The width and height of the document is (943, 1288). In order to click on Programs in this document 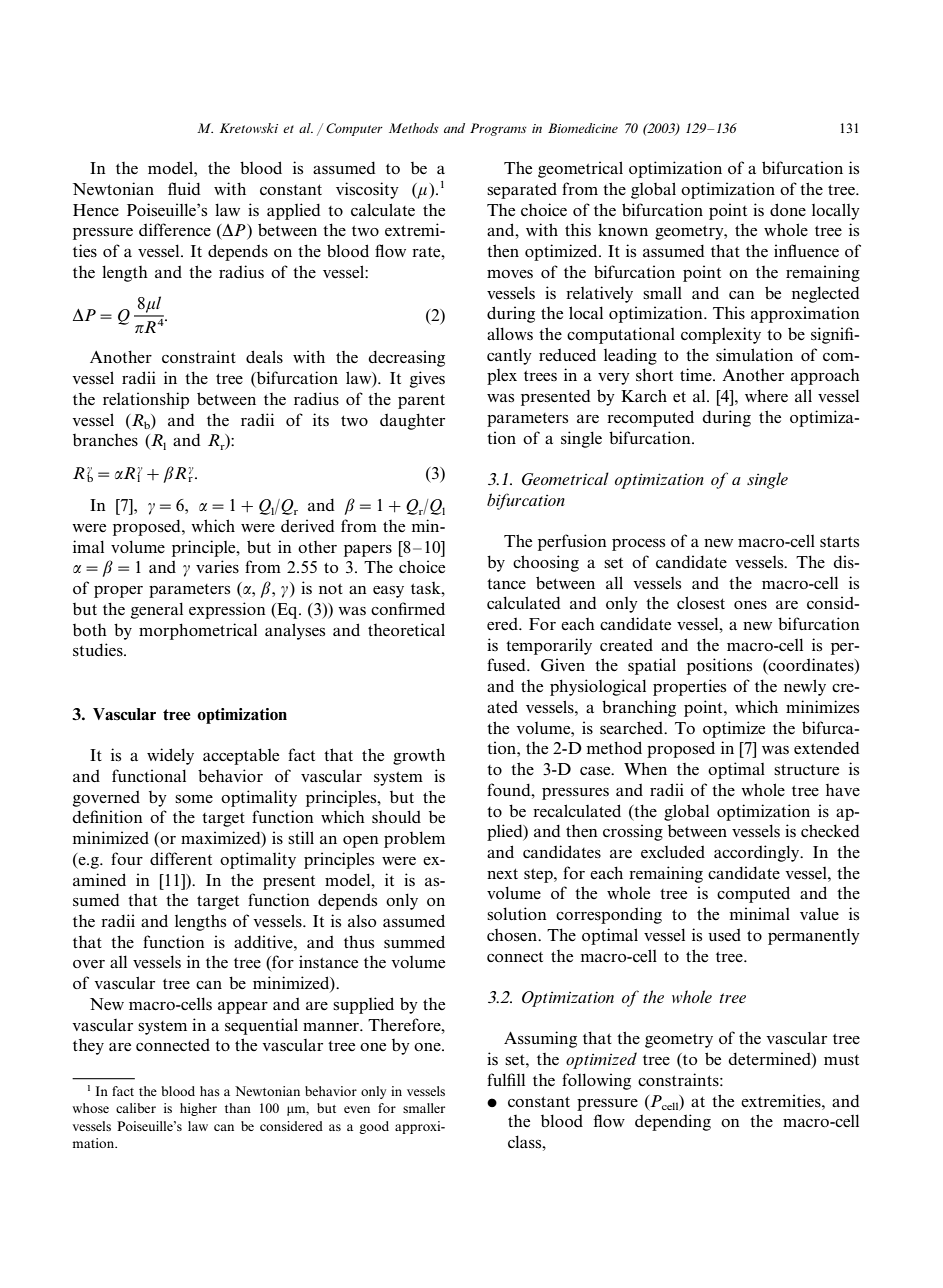, I will do `click(498, 129)`.
